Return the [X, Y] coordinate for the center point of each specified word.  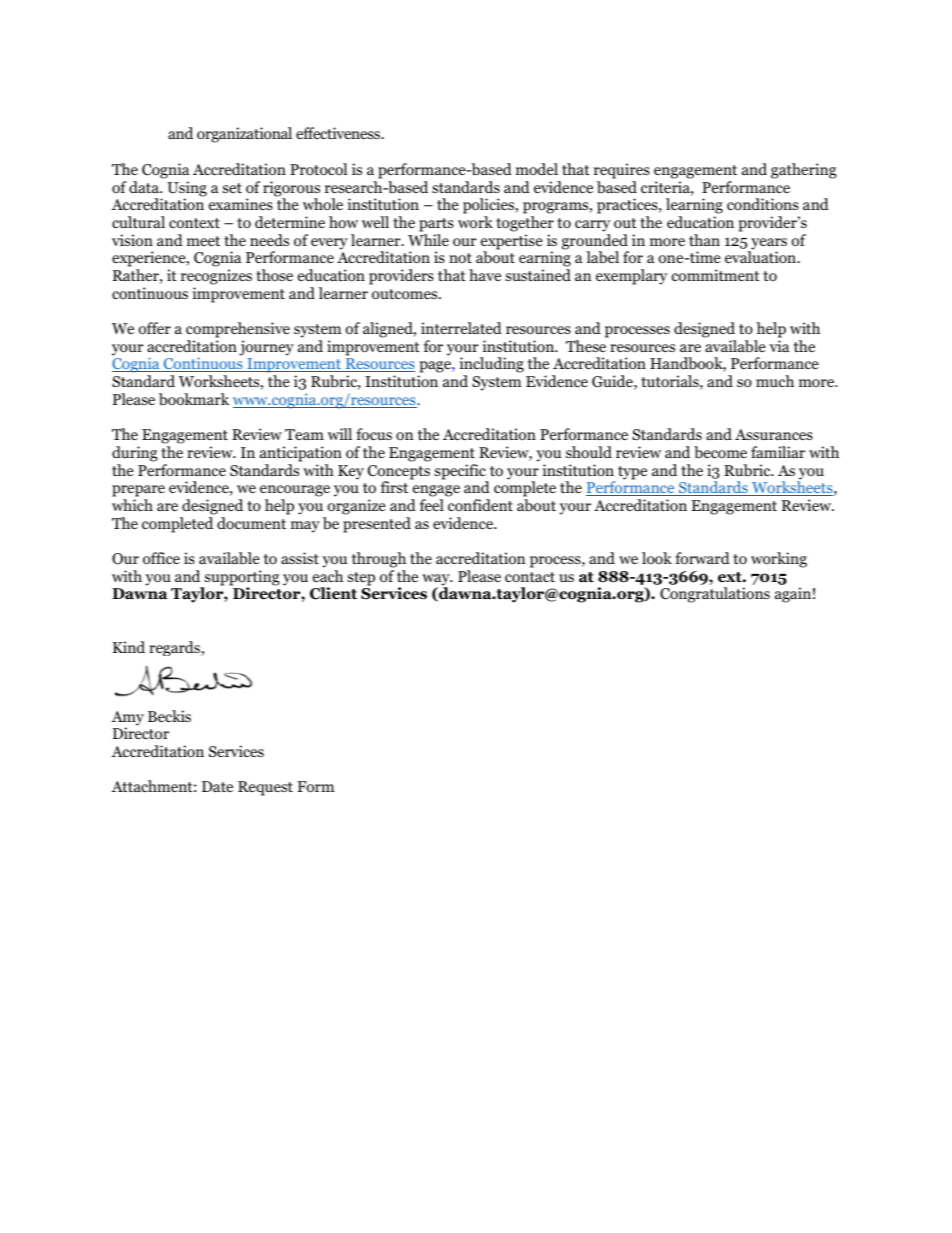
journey [266, 348]
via [780, 346]
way [437, 581]
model [537, 169]
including [492, 366]
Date [217, 786]
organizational [244, 135]
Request [265, 788]
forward [702, 558]
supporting [241, 579]
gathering [804, 171]
